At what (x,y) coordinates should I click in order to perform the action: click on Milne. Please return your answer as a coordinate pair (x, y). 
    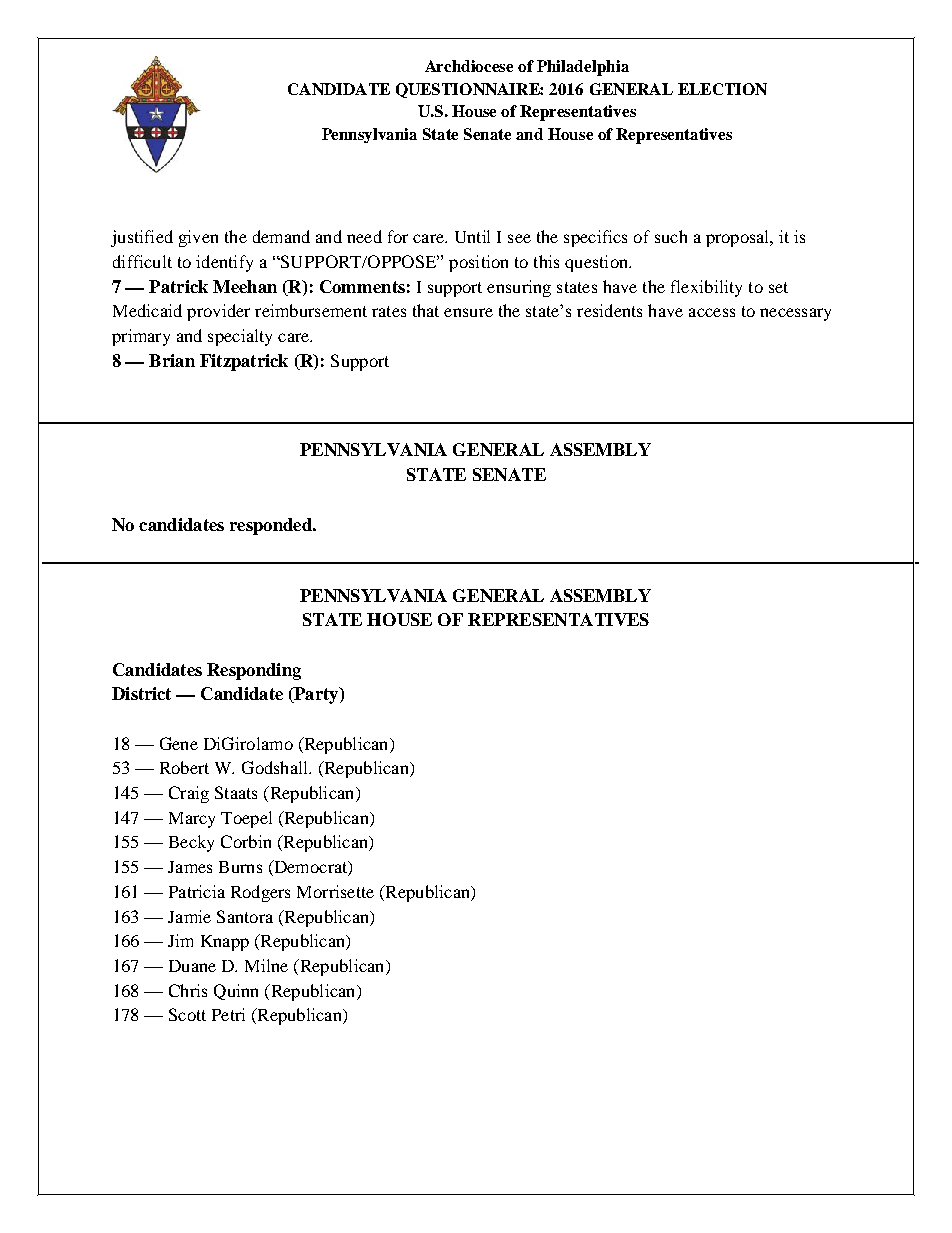
    Looking at the image, I should click on (266, 965).
